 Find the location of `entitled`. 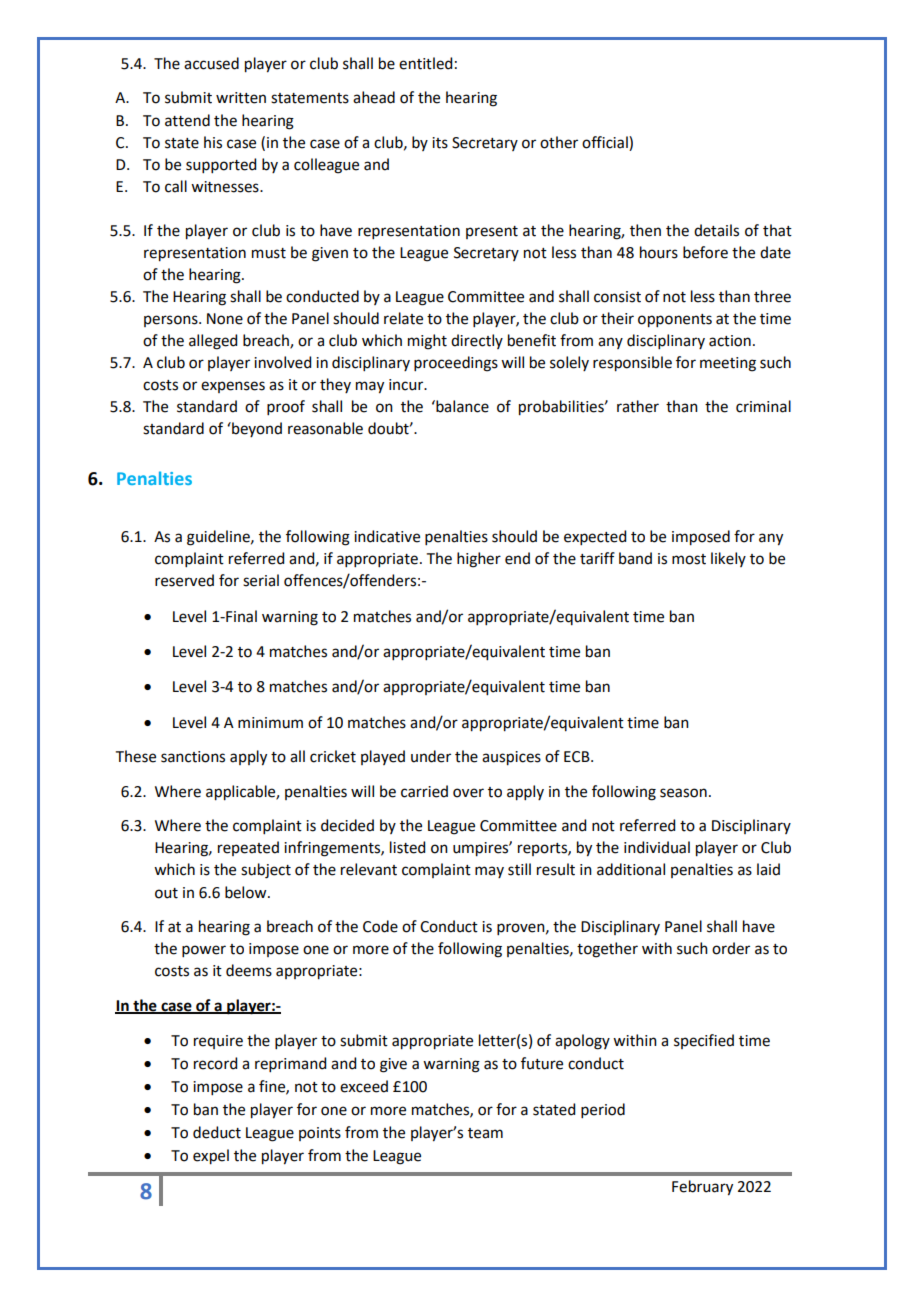

entitled is located at coordinates (425, 63).
